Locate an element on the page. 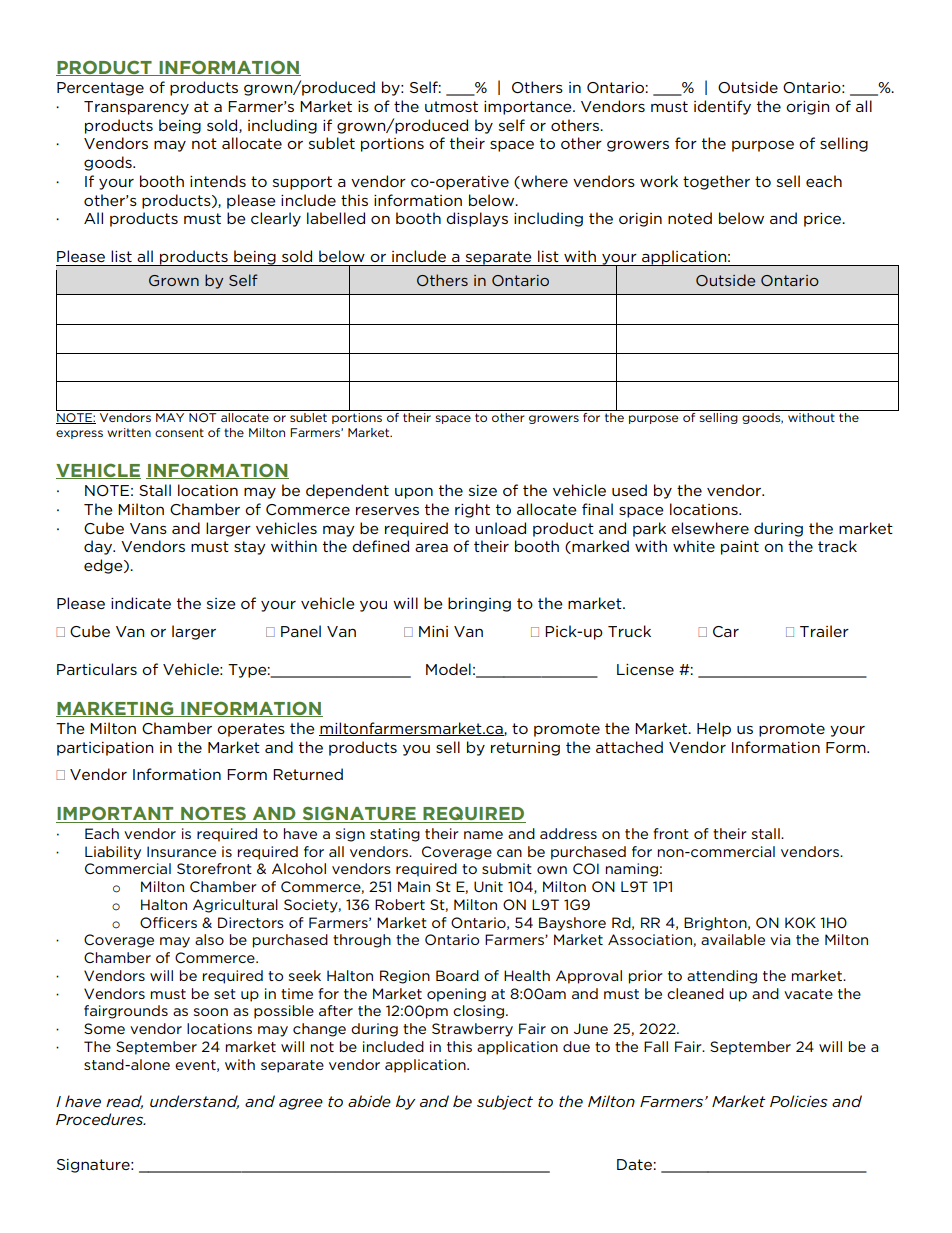 The width and height of the image is (952, 1233). IMPORTANT is located at coordinates (116, 815).
